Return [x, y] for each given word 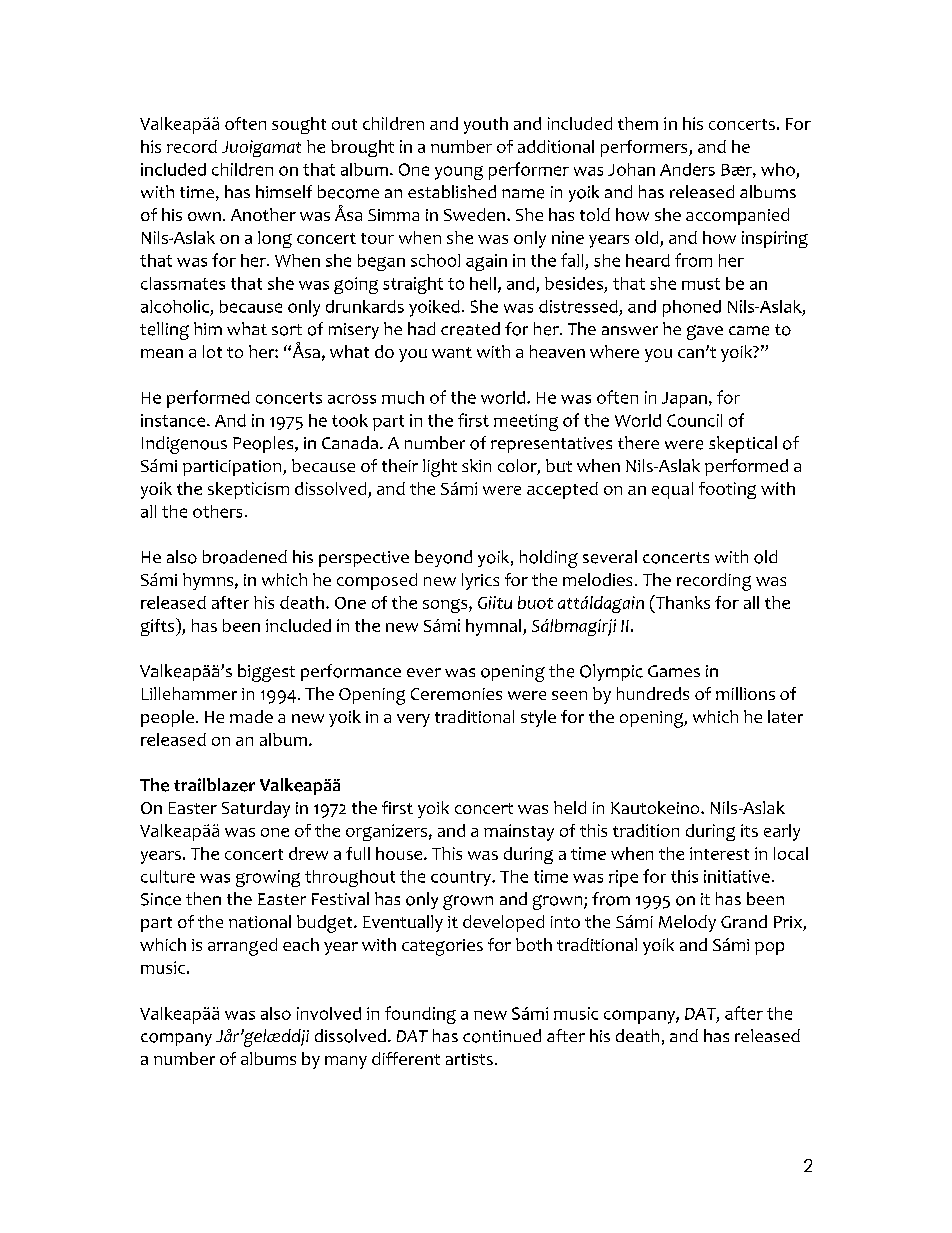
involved [329, 1013]
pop [769, 948]
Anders [687, 169]
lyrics [480, 581]
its [749, 830]
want [452, 352]
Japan [684, 400]
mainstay [519, 832]
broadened [245, 557]
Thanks [681, 602]
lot [212, 351]
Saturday [256, 809]
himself [284, 191]
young [459, 173]
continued [502, 1036]
